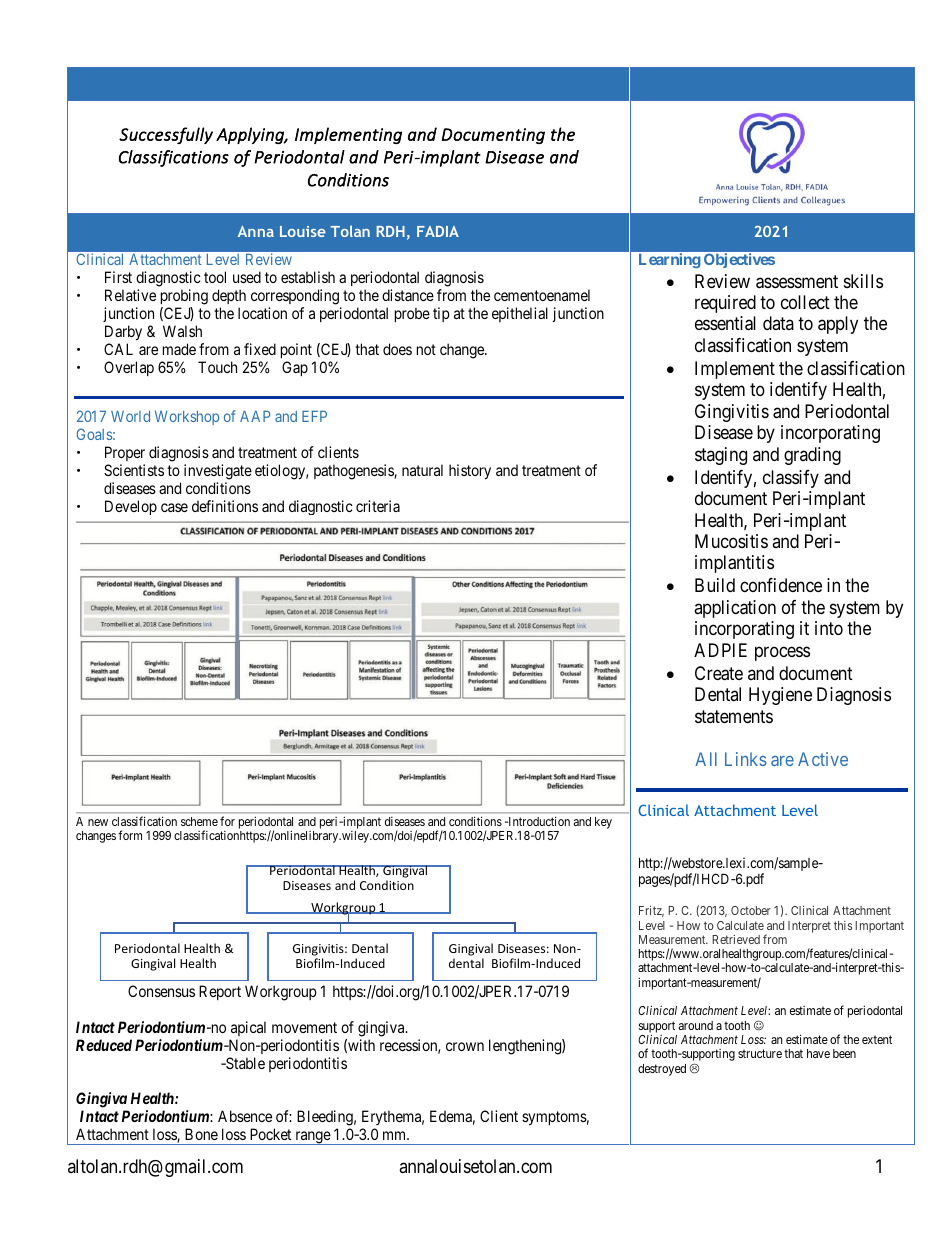  I want to click on key, so click(603, 823).
